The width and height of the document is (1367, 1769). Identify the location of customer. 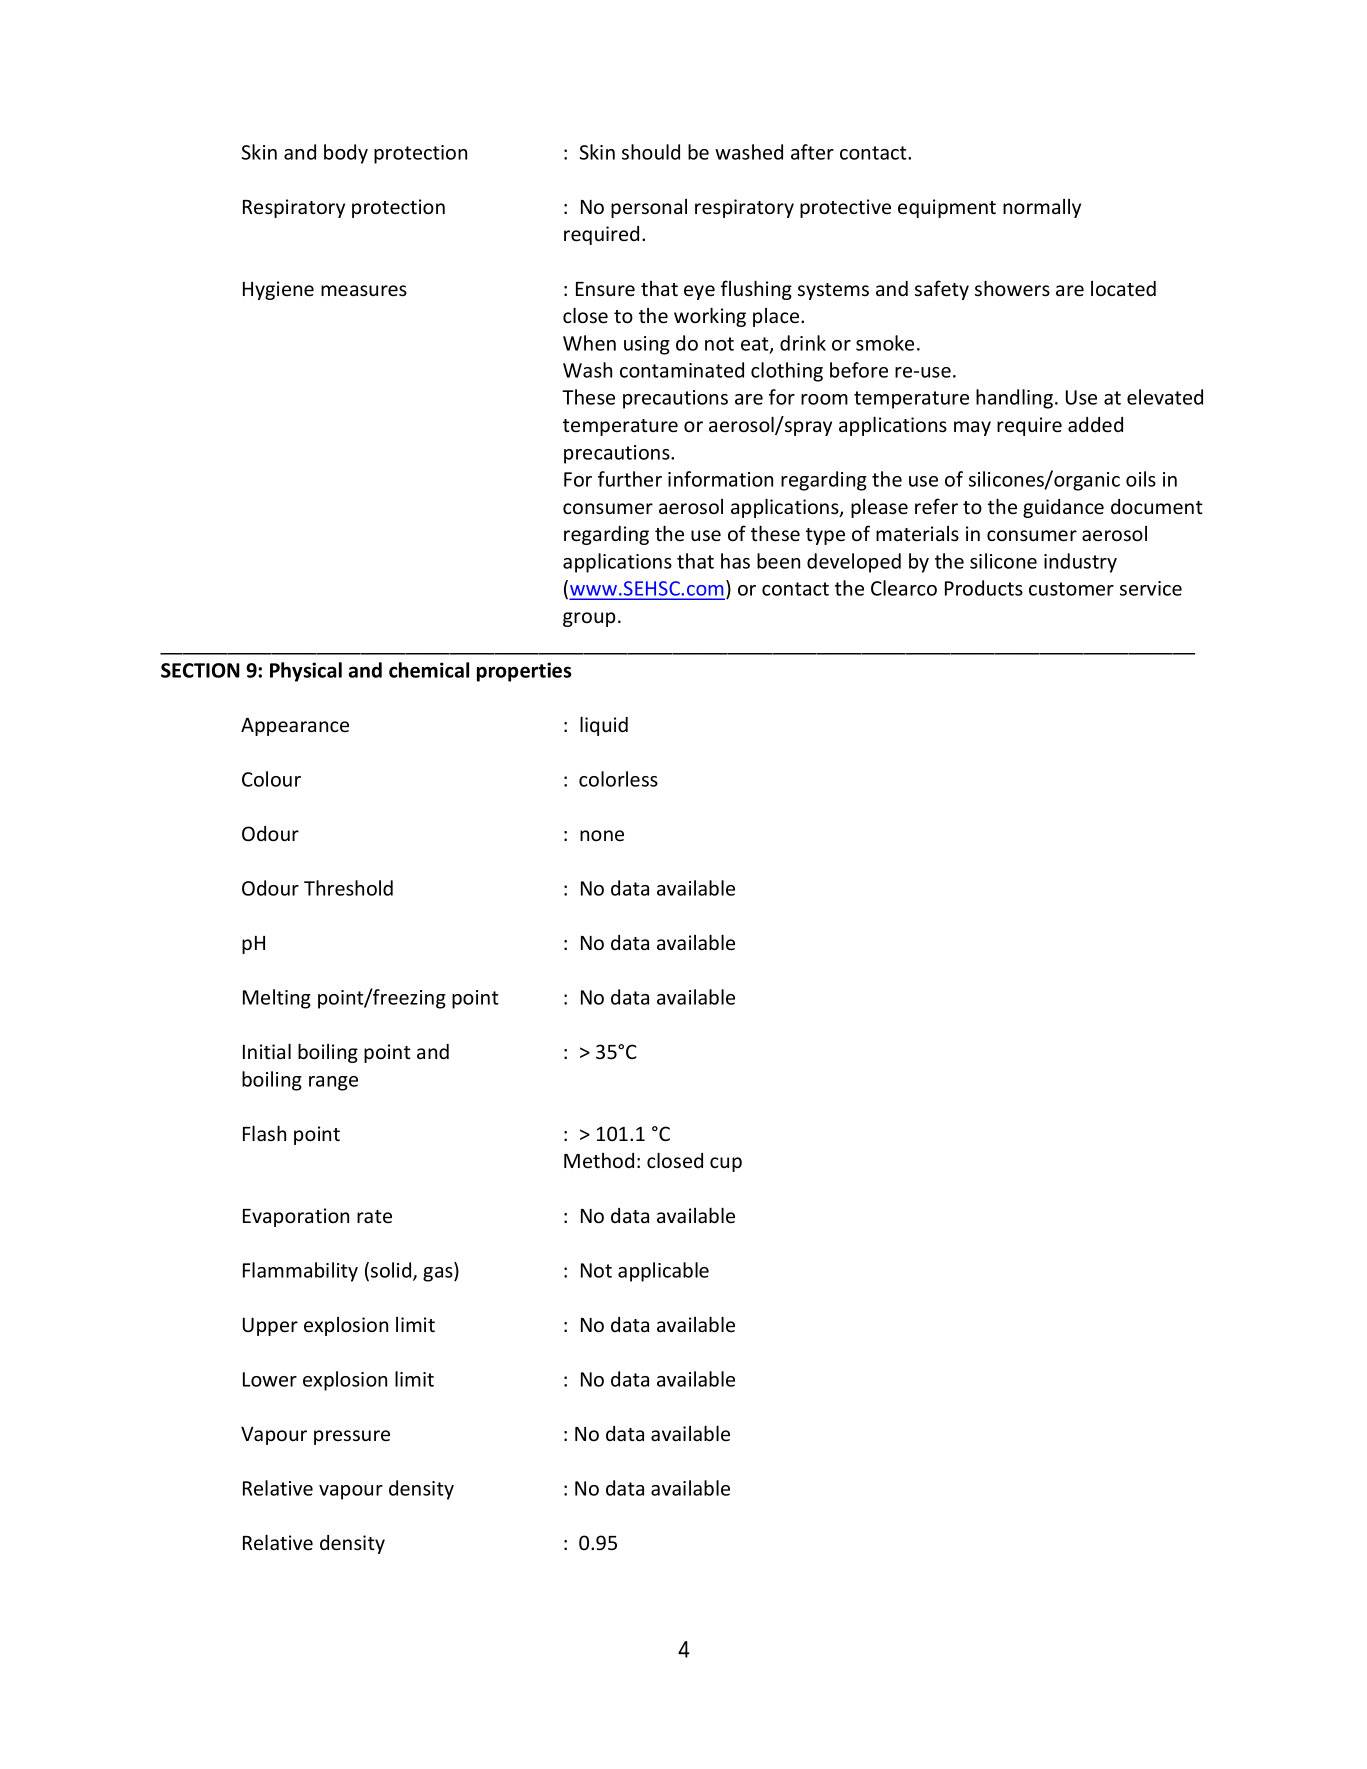
(1071, 589).
